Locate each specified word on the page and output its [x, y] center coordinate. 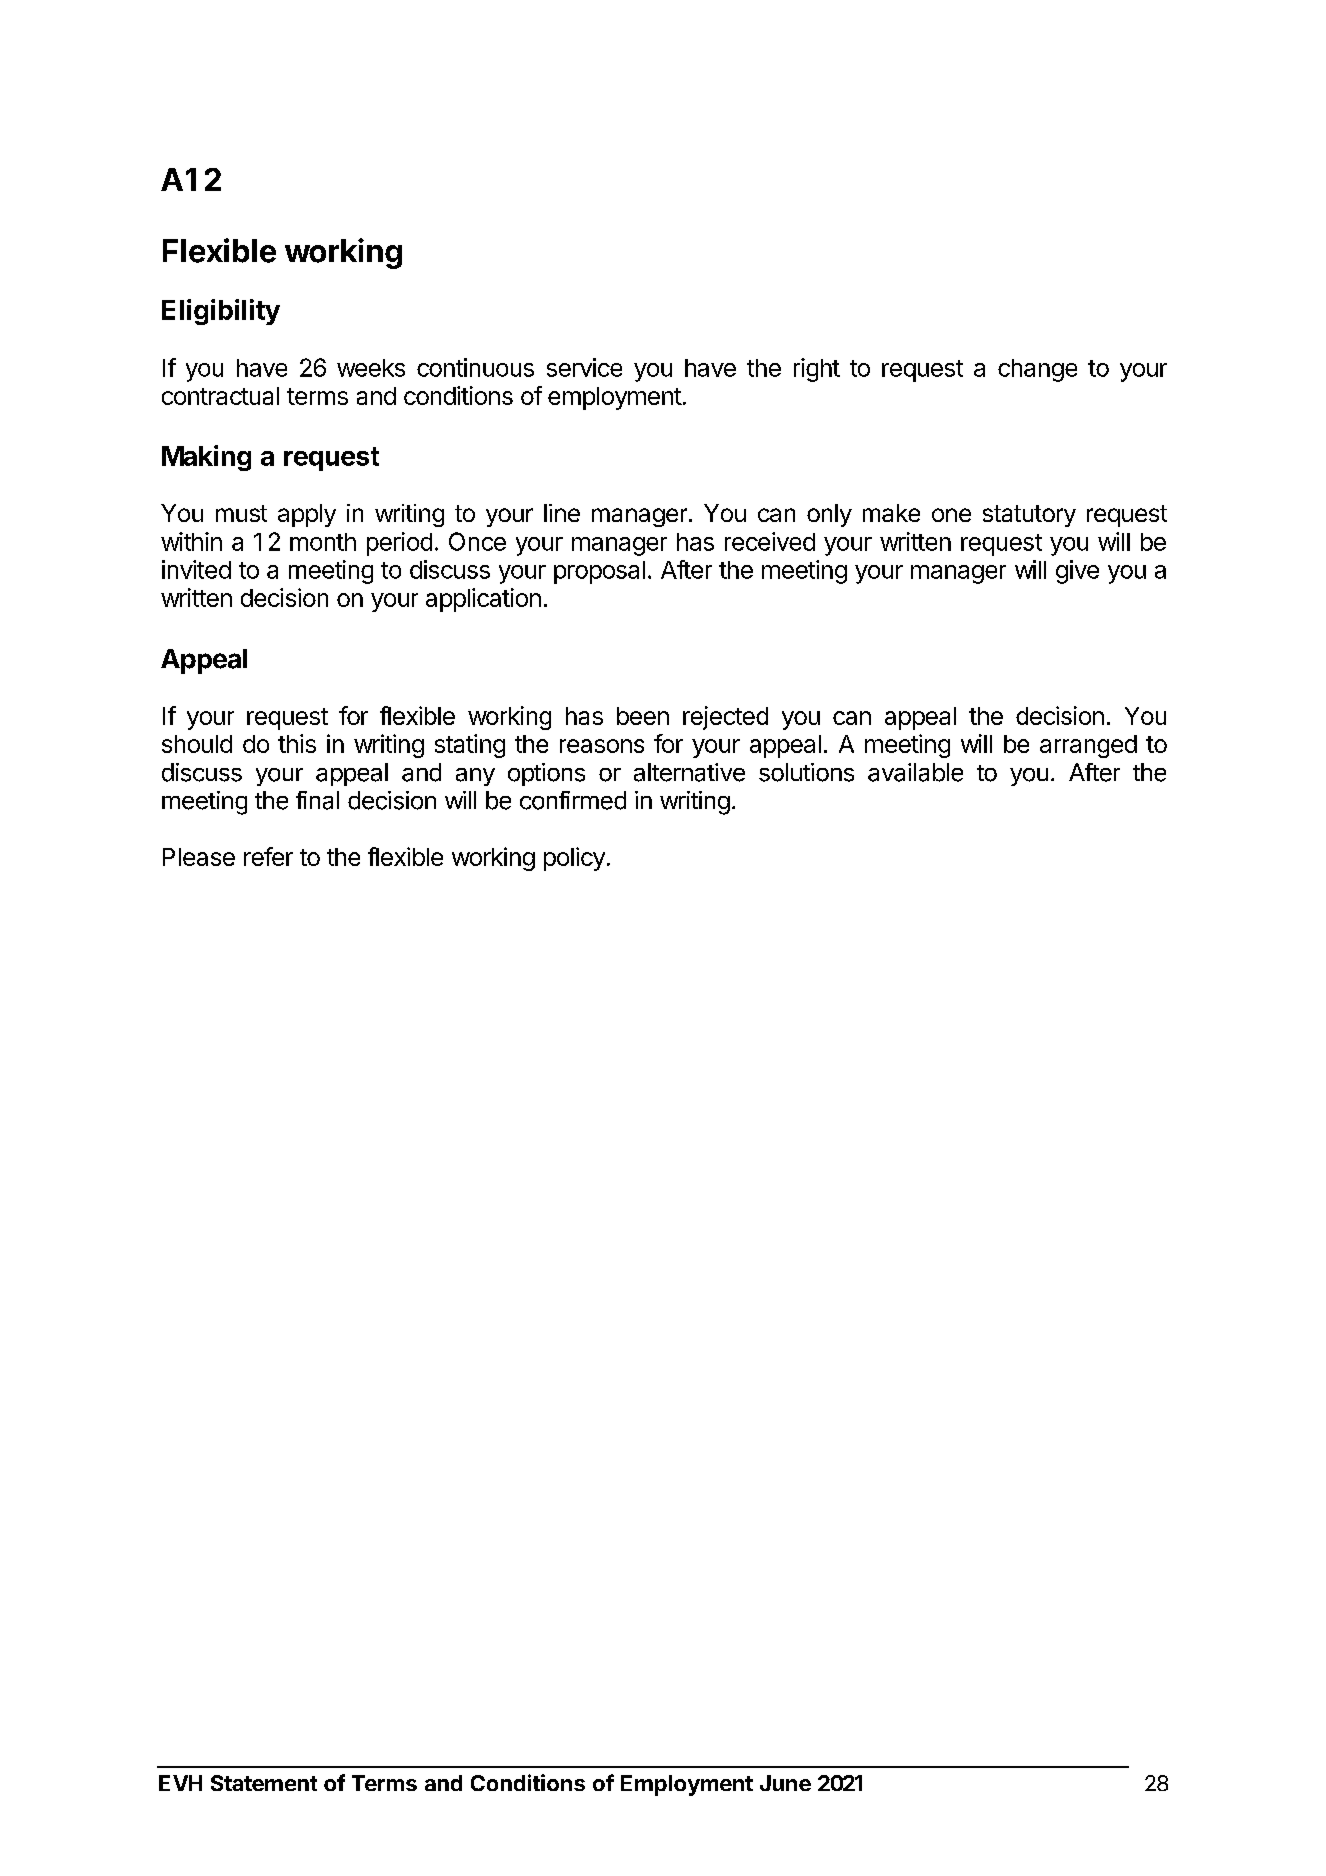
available [915, 772]
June [785, 1783]
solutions [806, 772]
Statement [264, 1783]
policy [574, 859]
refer [268, 856]
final [317, 800]
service [584, 367]
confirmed [573, 800]
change [1037, 370]
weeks [371, 368]
